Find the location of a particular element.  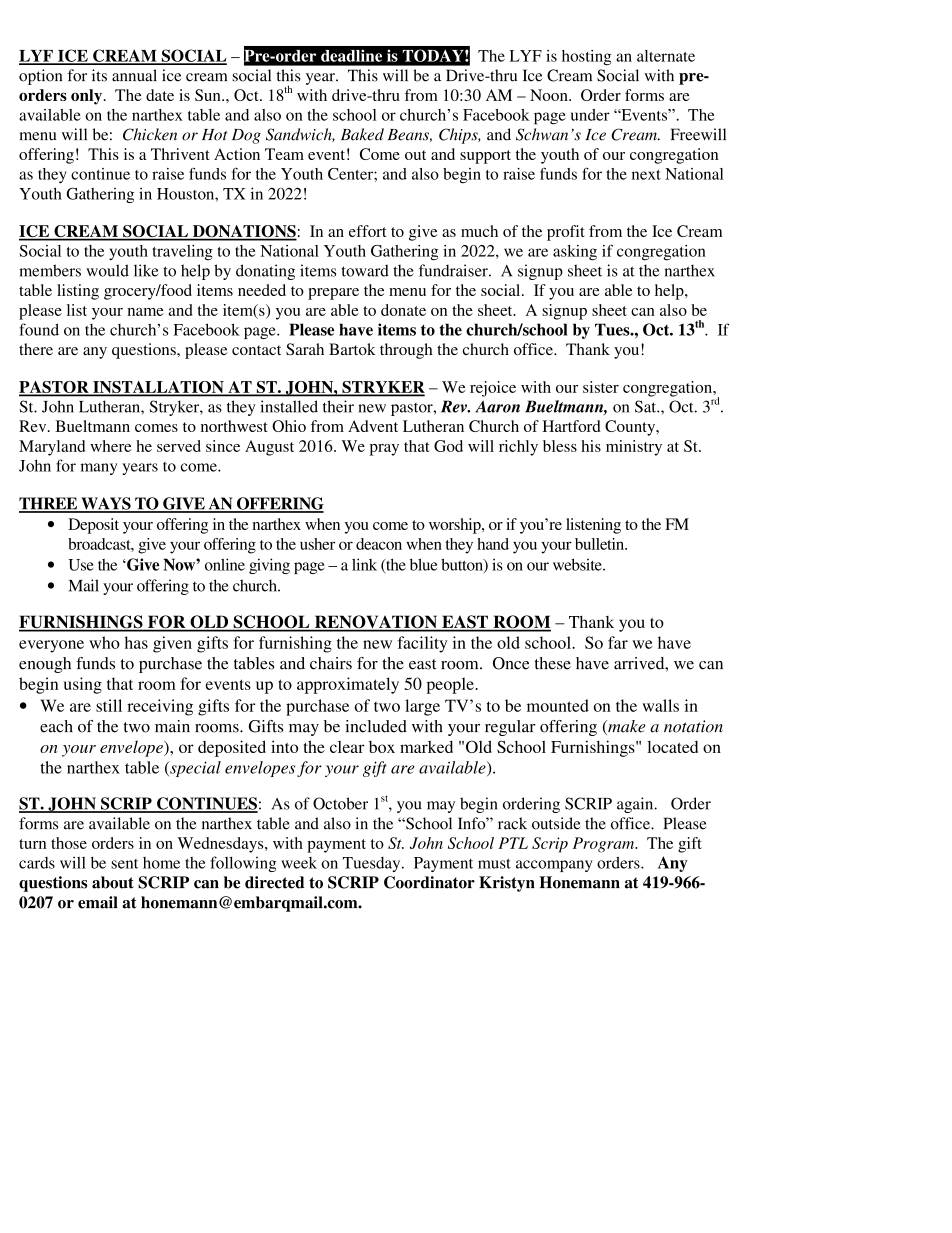

RENOVATION is located at coordinates (375, 623).
